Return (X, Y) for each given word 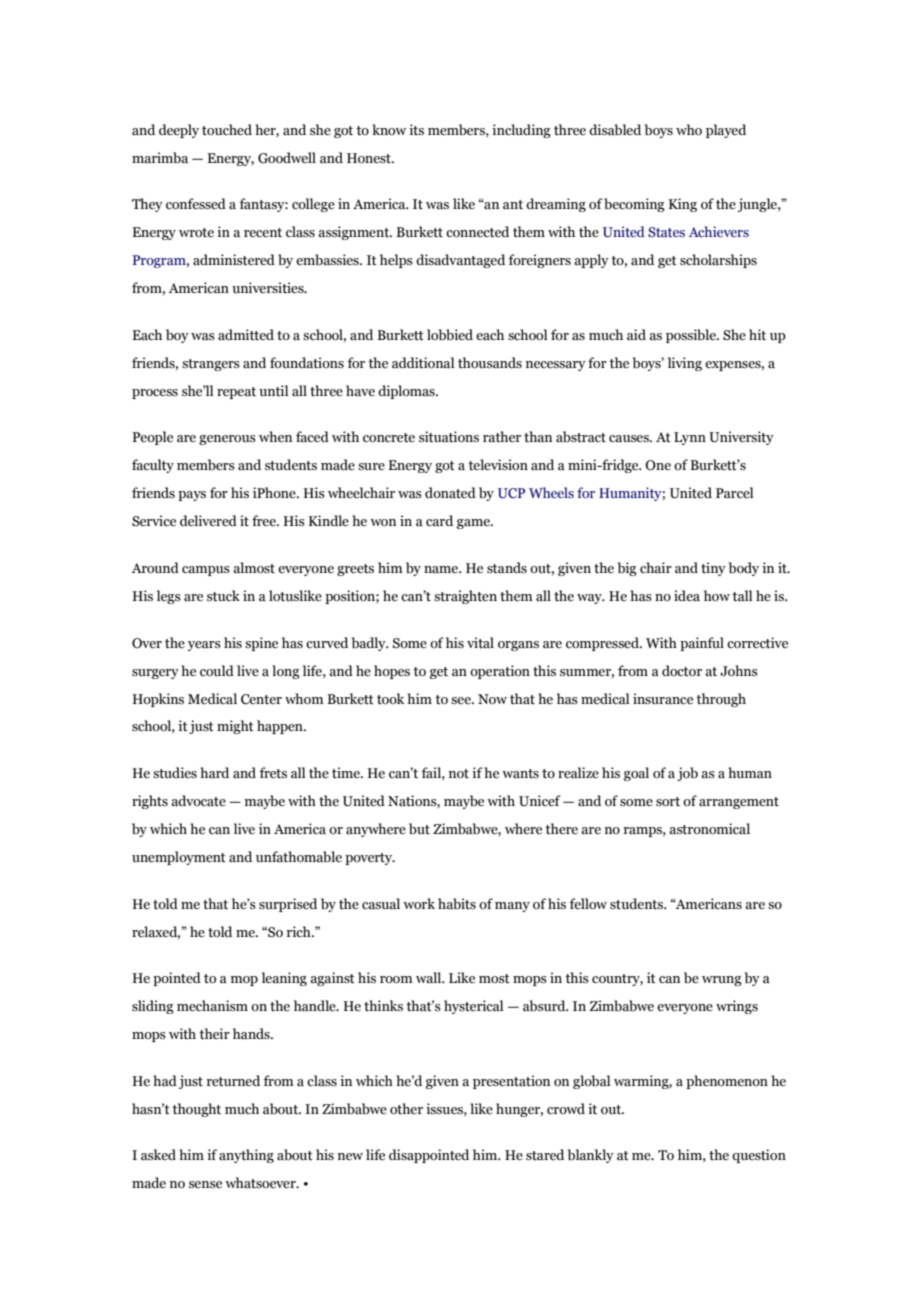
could (217, 671)
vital (480, 643)
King (683, 205)
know (389, 129)
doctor (682, 671)
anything (246, 1156)
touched (227, 130)
